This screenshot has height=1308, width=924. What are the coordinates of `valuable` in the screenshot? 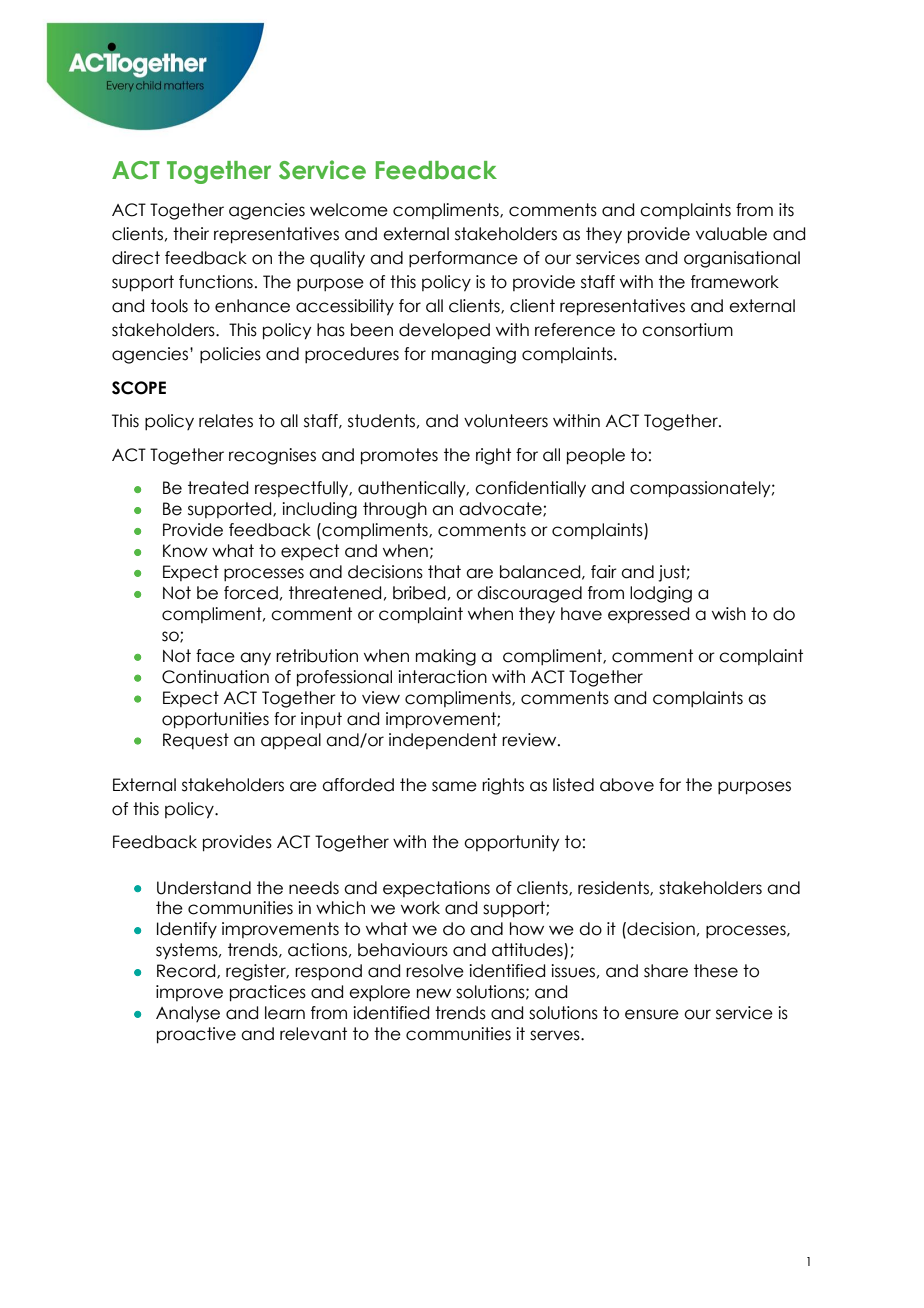 It's located at (731, 234).
